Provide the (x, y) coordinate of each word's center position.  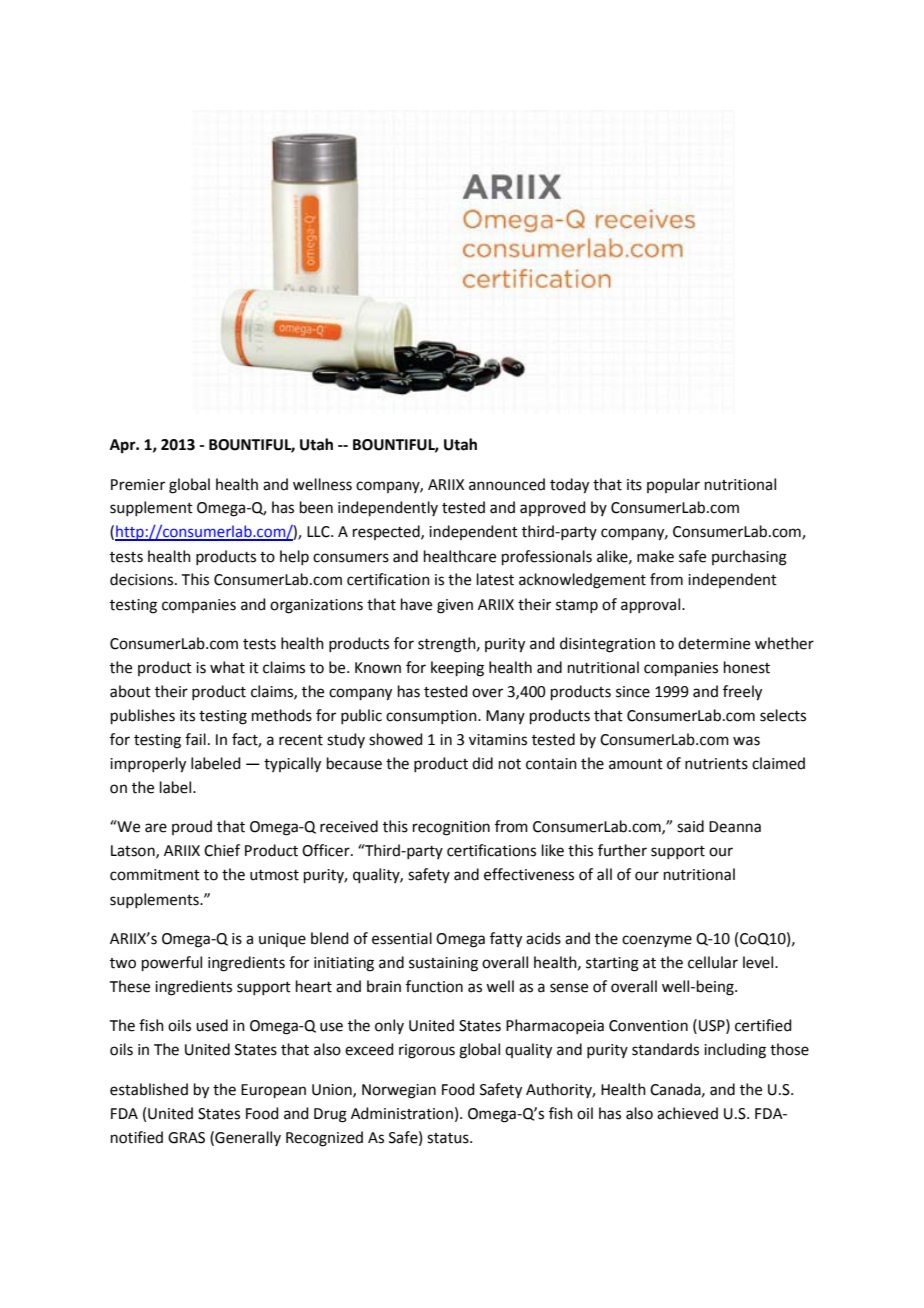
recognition (451, 828)
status (449, 1138)
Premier (138, 485)
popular (673, 485)
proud (192, 827)
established (149, 1089)
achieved (687, 1113)
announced (507, 484)
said (690, 826)
